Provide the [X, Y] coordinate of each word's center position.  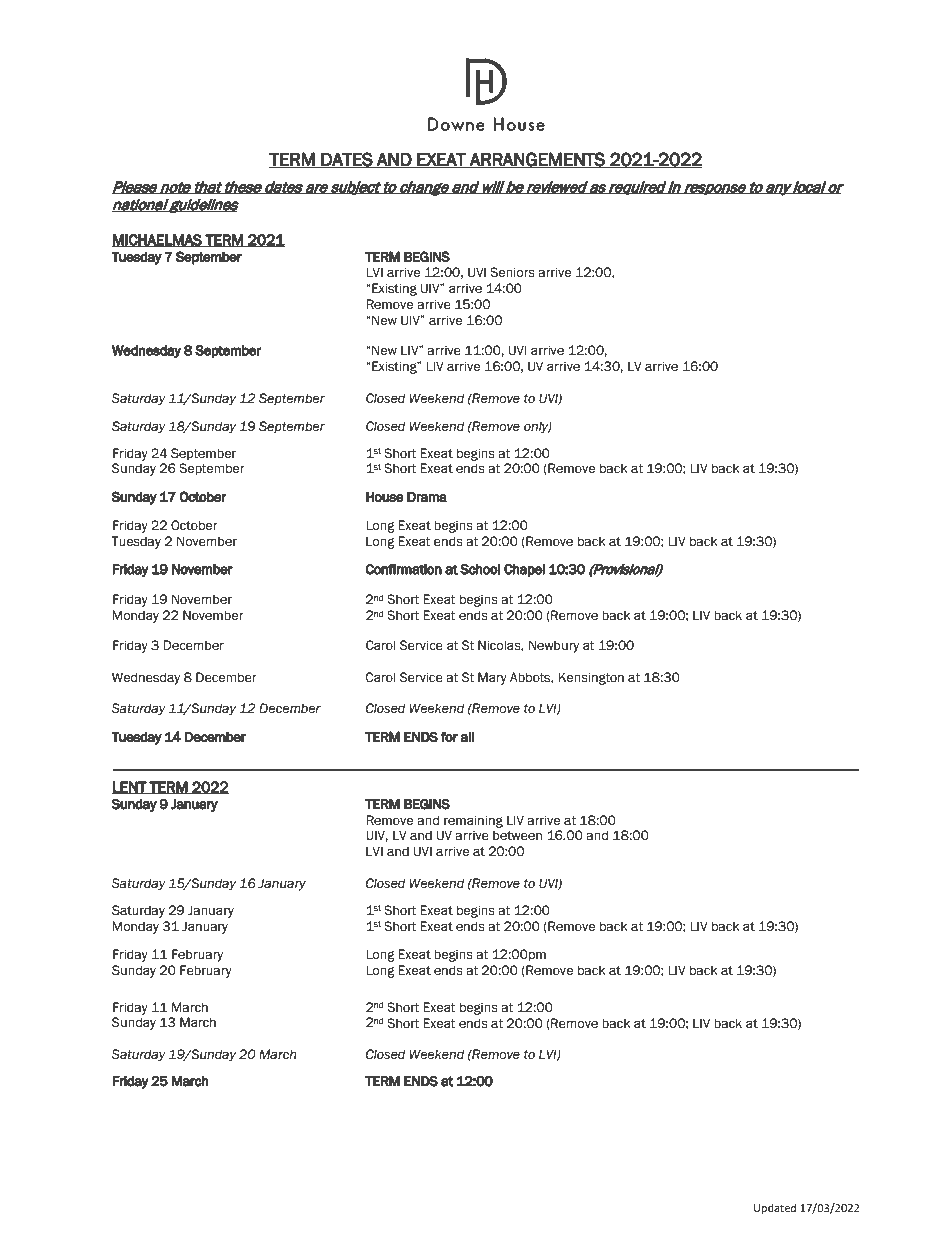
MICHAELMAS [158, 240]
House [385, 497]
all [467, 737]
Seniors [512, 272]
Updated [775, 1209]
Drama [427, 497]
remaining [473, 821]
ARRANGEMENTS [537, 160]
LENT [130, 787]
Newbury [554, 646]
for [449, 737]
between [517, 835]
